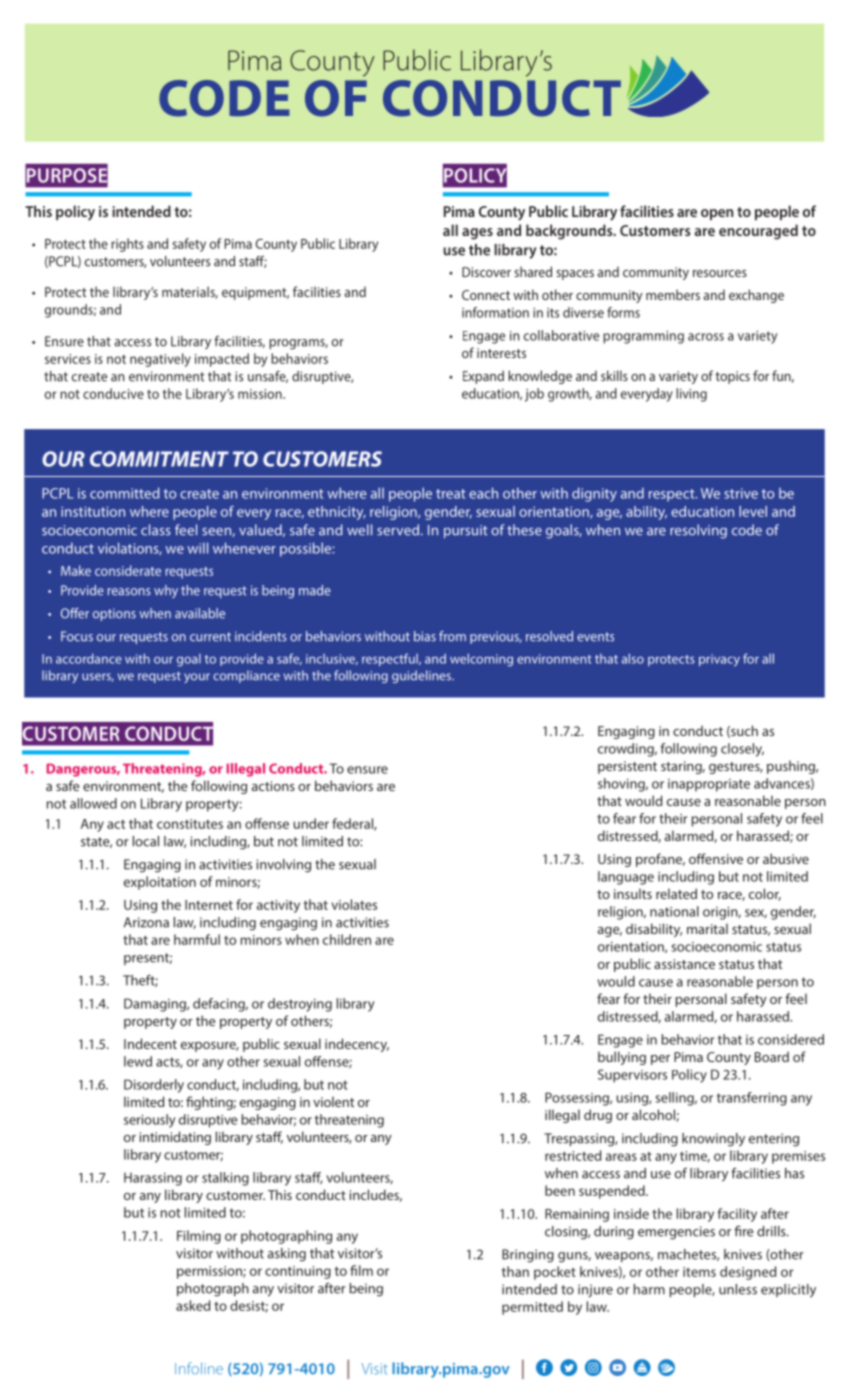 This image has height=1400, width=849. I want to click on rights, so click(127, 245).
